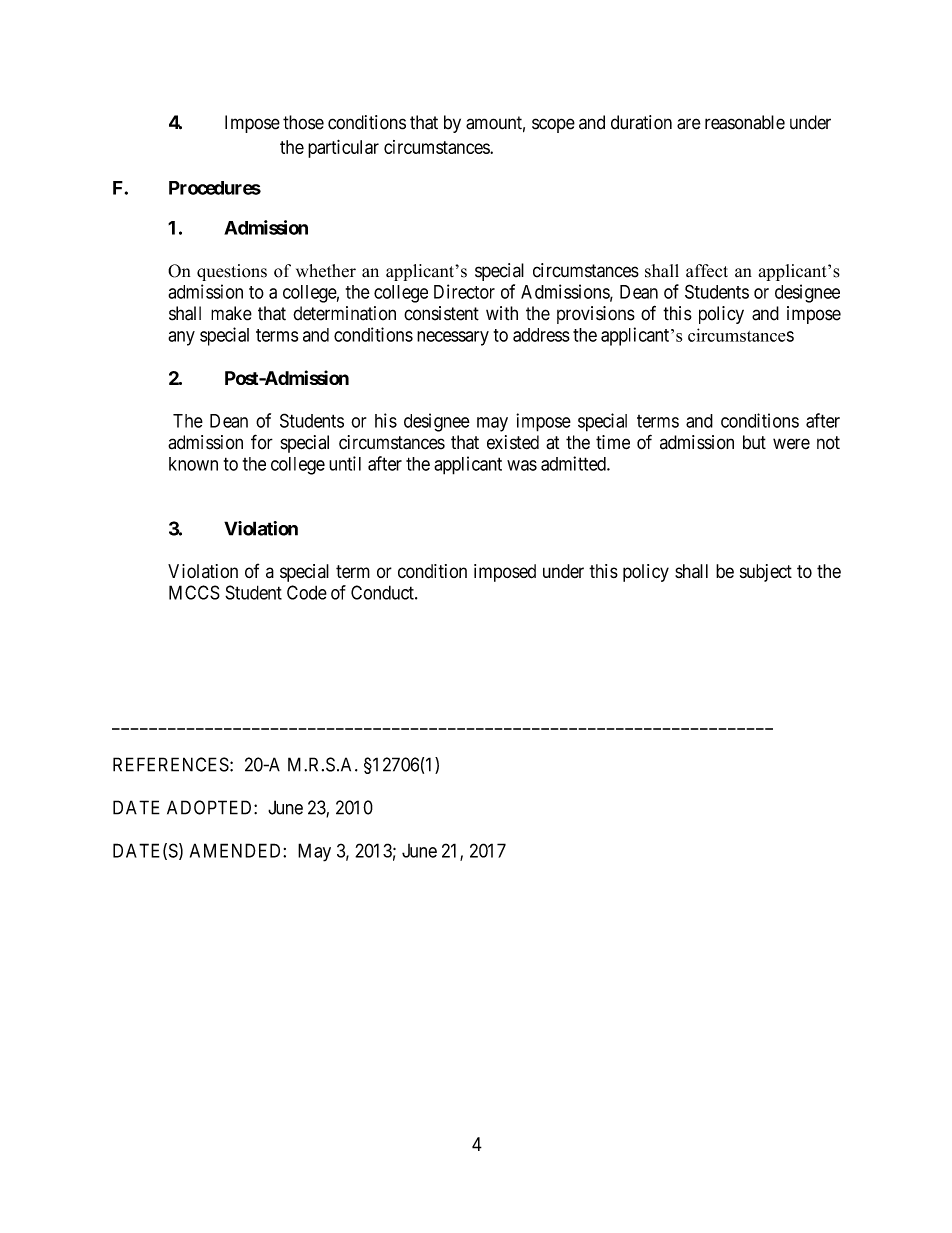  I want to click on ADOPTED, so click(211, 807).
